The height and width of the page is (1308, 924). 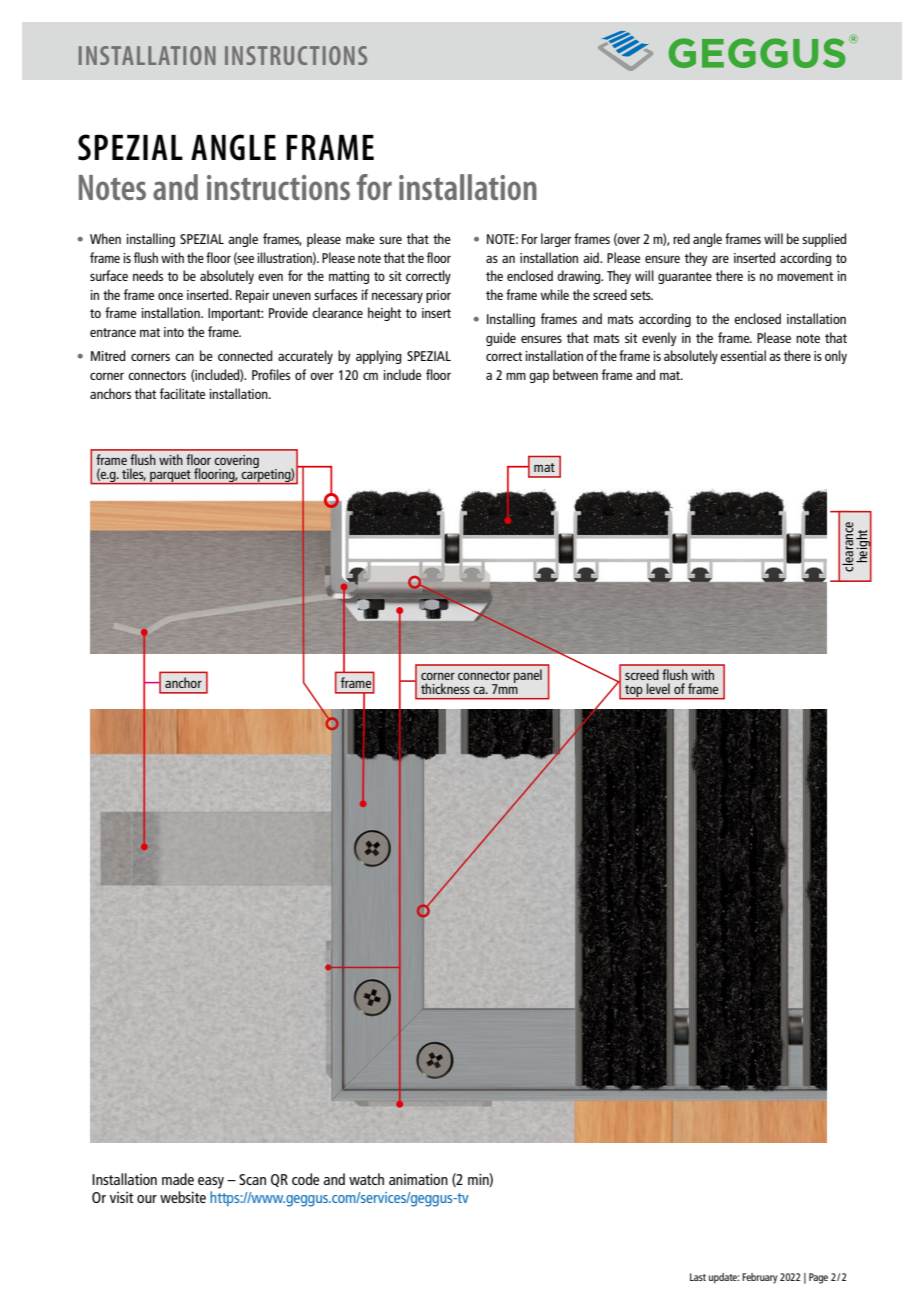 What do you see at coordinates (183, 1197) in the page?
I see `website` at bounding box center [183, 1197].
